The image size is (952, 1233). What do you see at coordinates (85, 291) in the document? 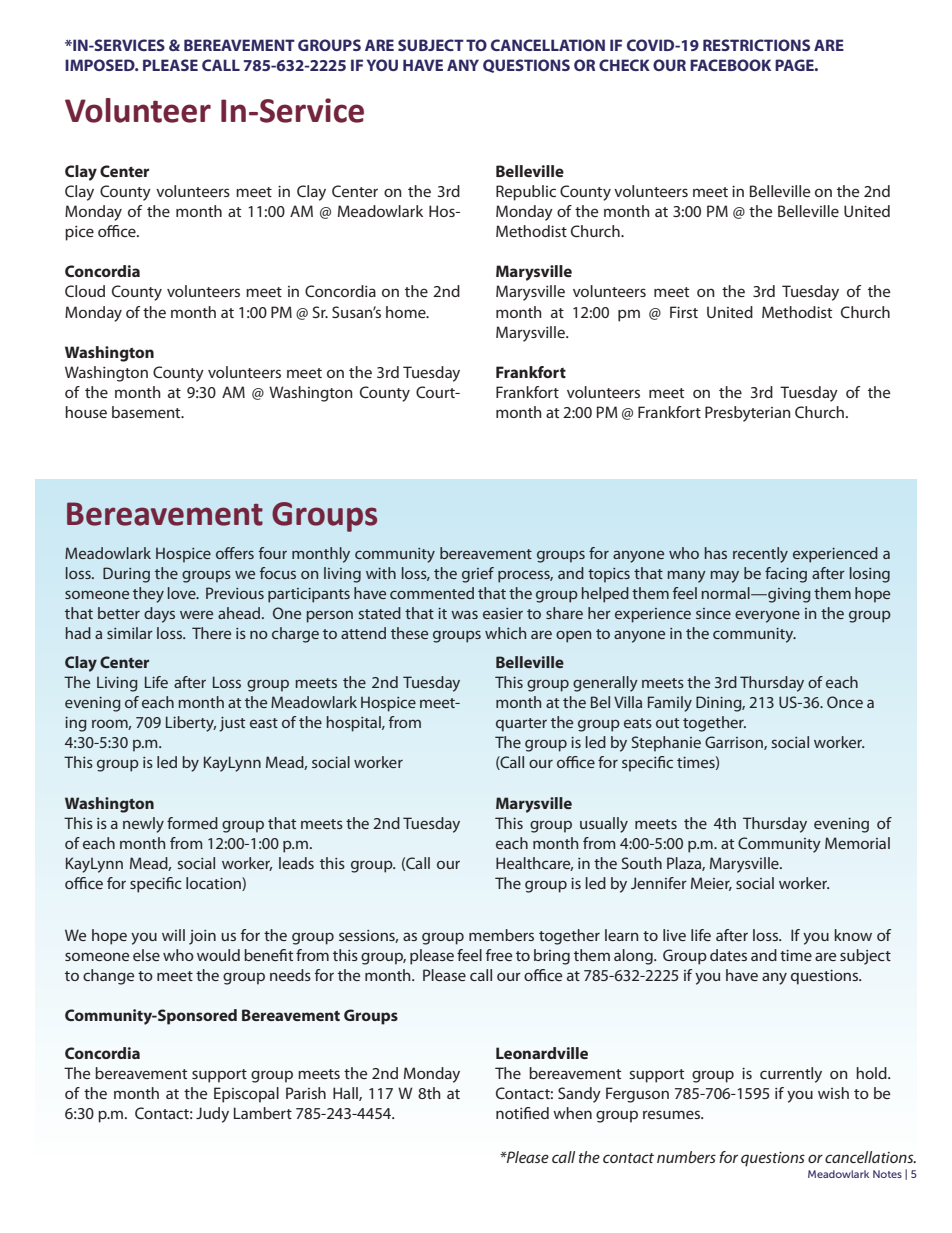
I see `Cloud` at bounding box center [85, 291].
